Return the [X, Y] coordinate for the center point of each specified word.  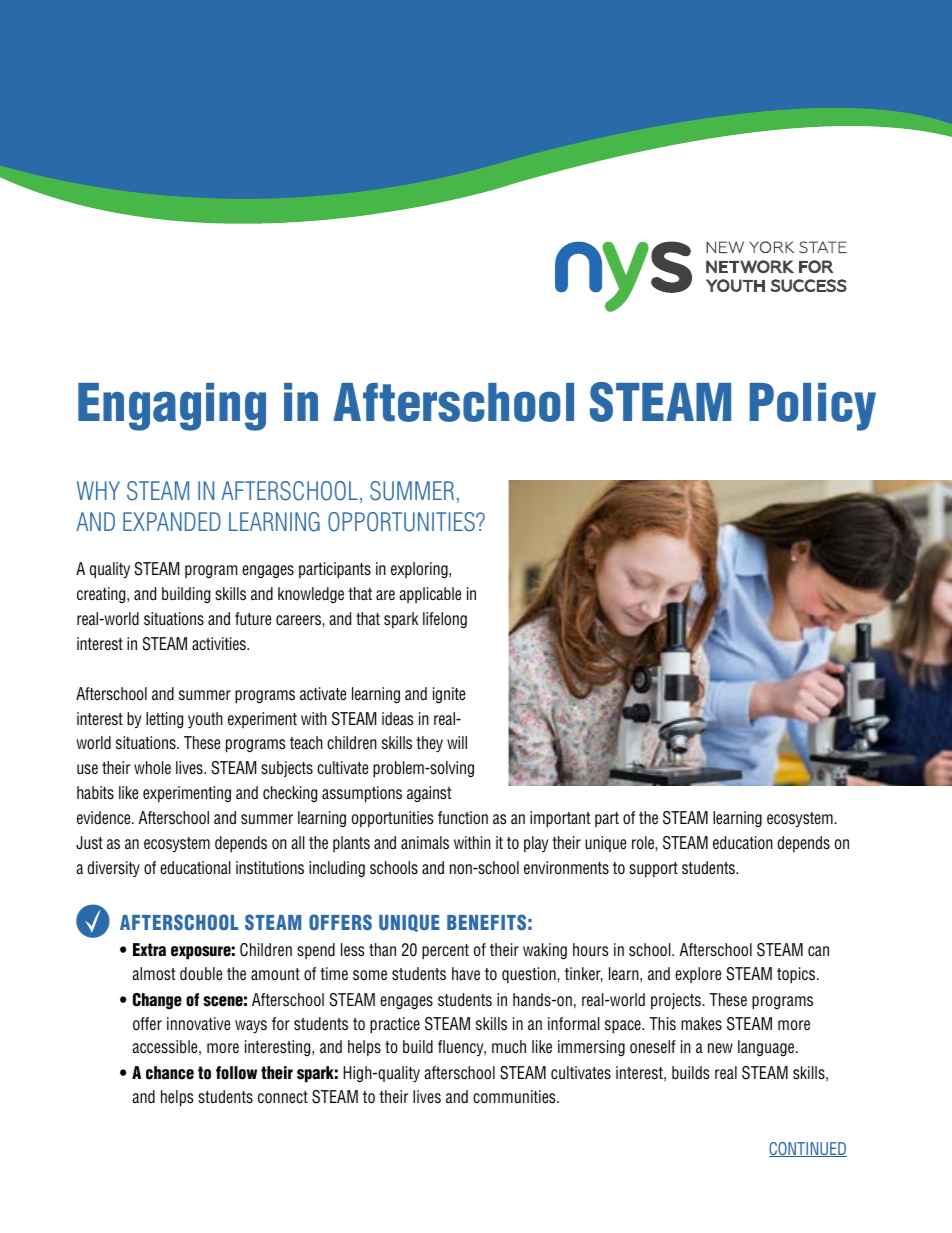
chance [170, 1073]
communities [515, 1097]
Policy [813, 407]
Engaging [172, 407]
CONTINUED [808, 1149]
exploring [420, 570]
